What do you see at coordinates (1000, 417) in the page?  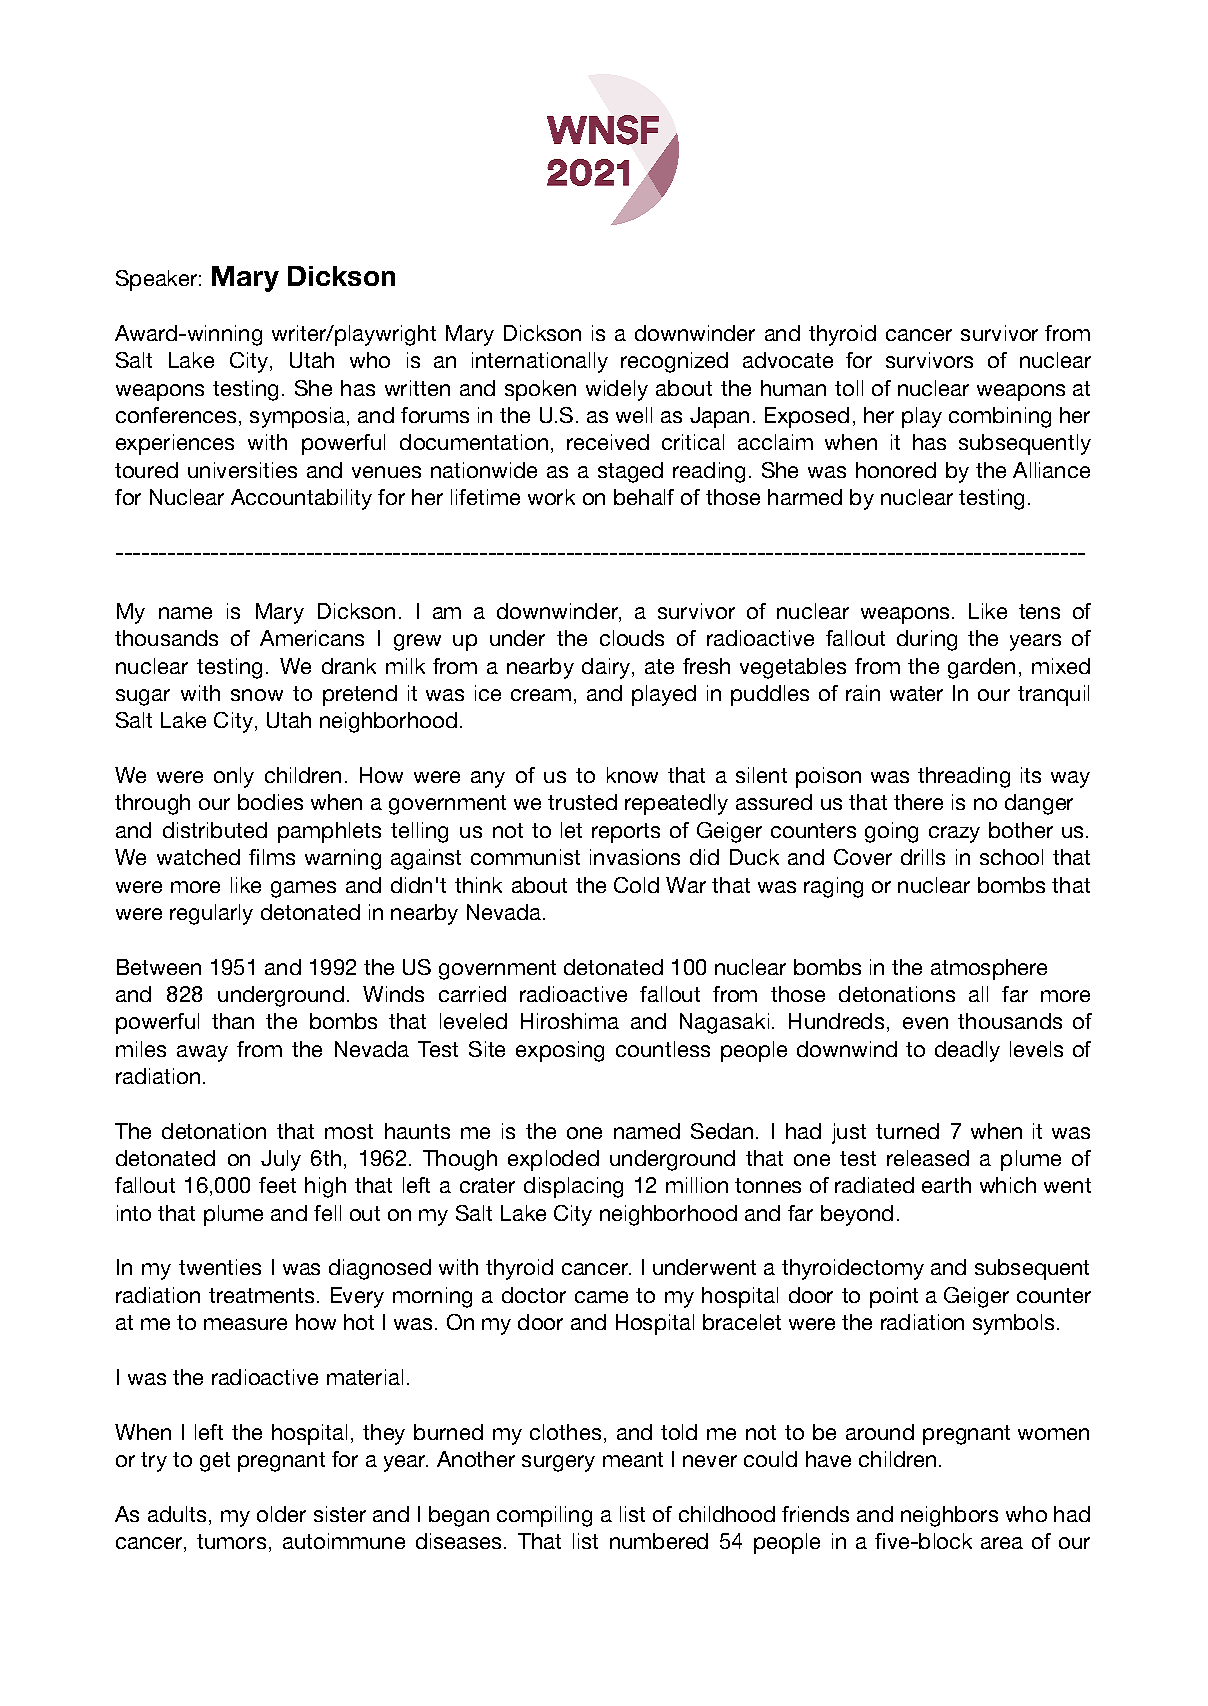 I see `combining` at bounding box center [1000, 417].
